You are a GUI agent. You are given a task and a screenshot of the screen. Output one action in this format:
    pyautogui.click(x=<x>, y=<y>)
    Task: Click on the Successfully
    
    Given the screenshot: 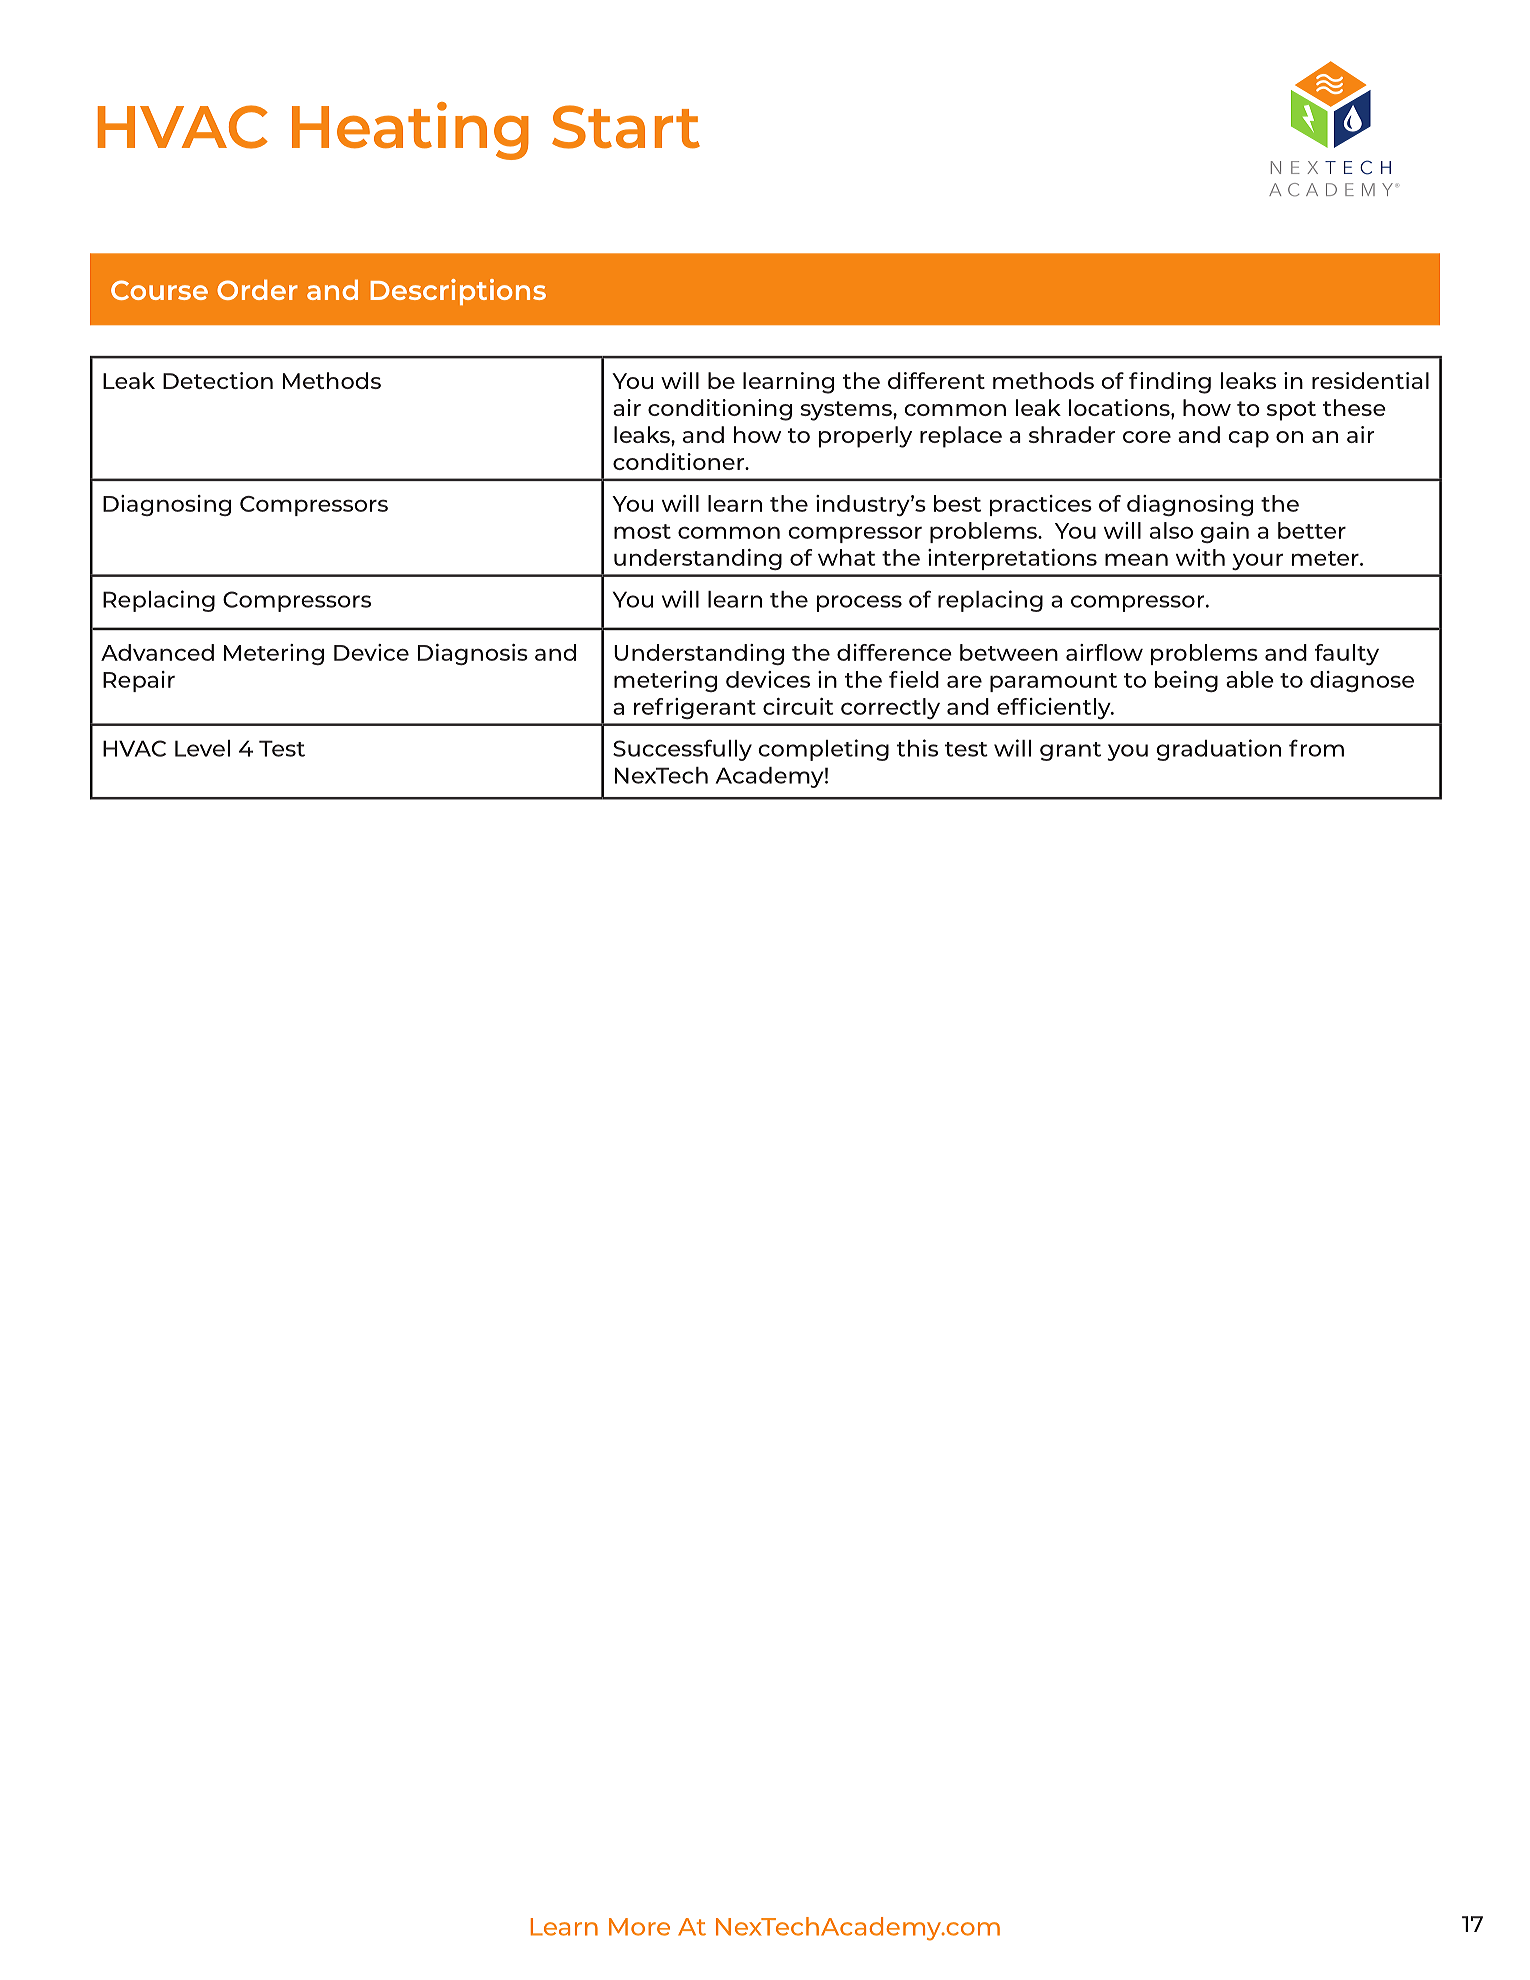 What is the action you would take?
    pyautogui.click(x=682, y=750)
